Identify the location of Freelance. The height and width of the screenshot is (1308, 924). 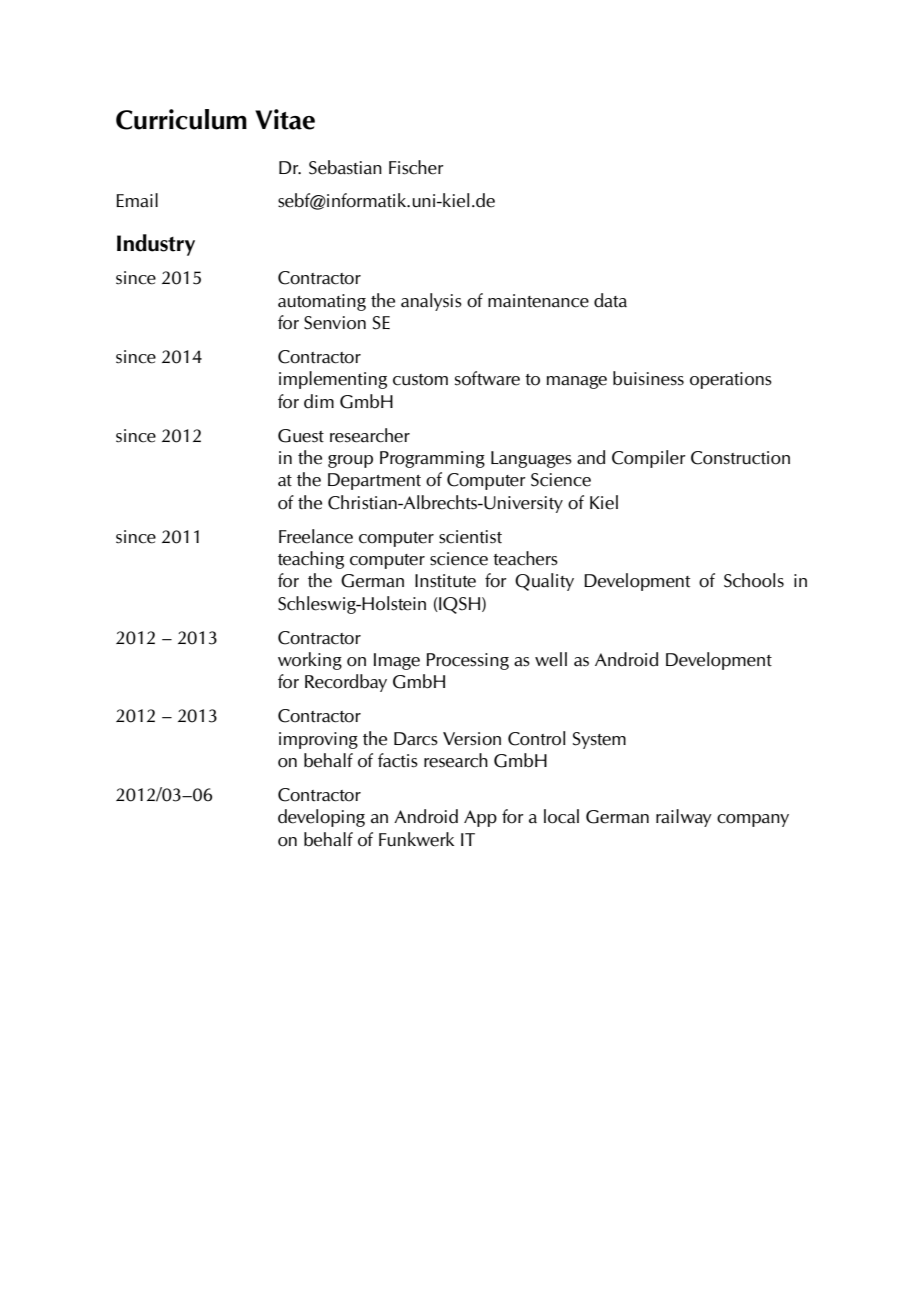
(316, 536).
